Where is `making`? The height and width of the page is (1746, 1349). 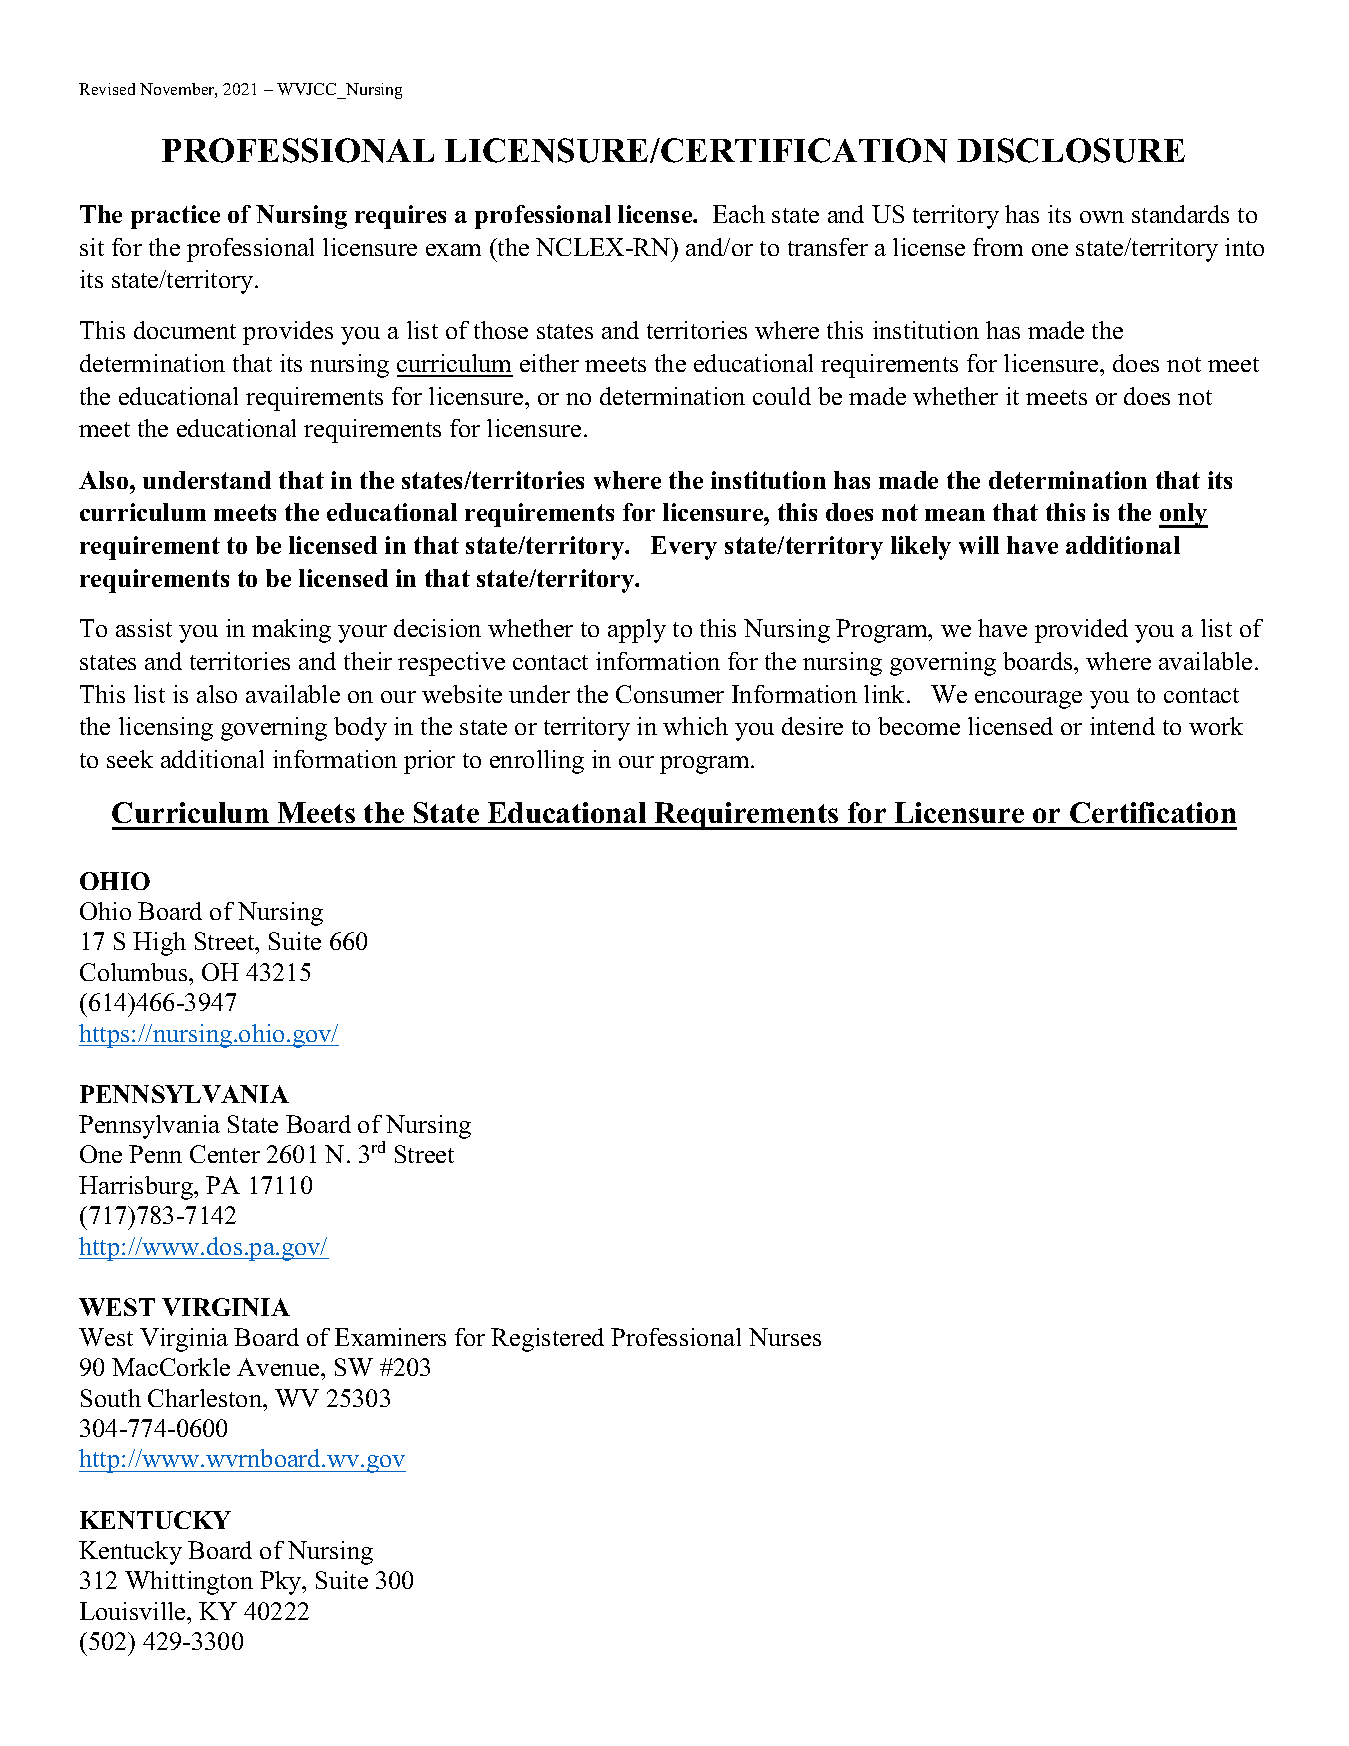
making is located at coordinates (291, 631).
